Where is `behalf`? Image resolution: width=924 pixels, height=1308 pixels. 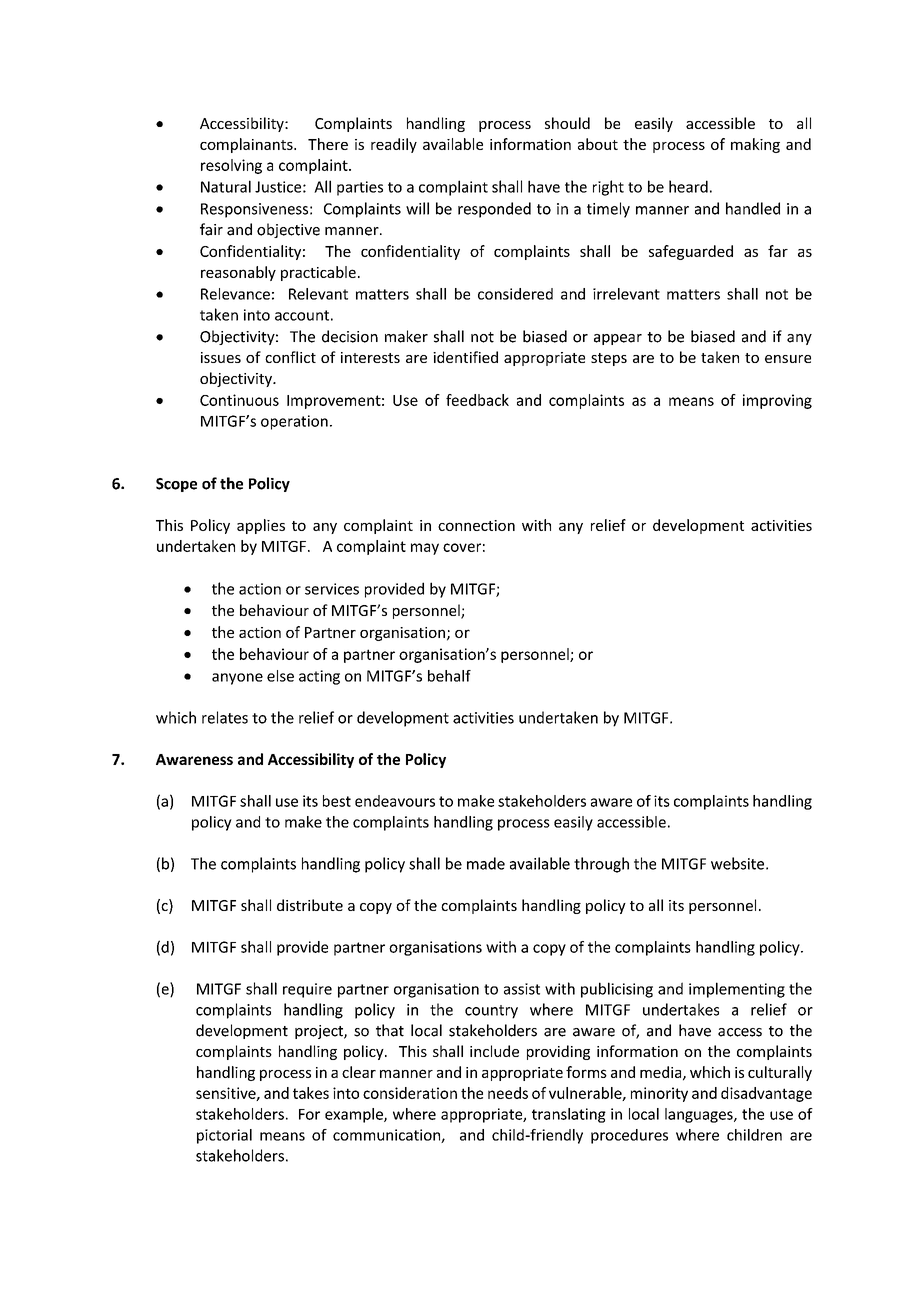
behalf is located at coordinates (449, 676).
